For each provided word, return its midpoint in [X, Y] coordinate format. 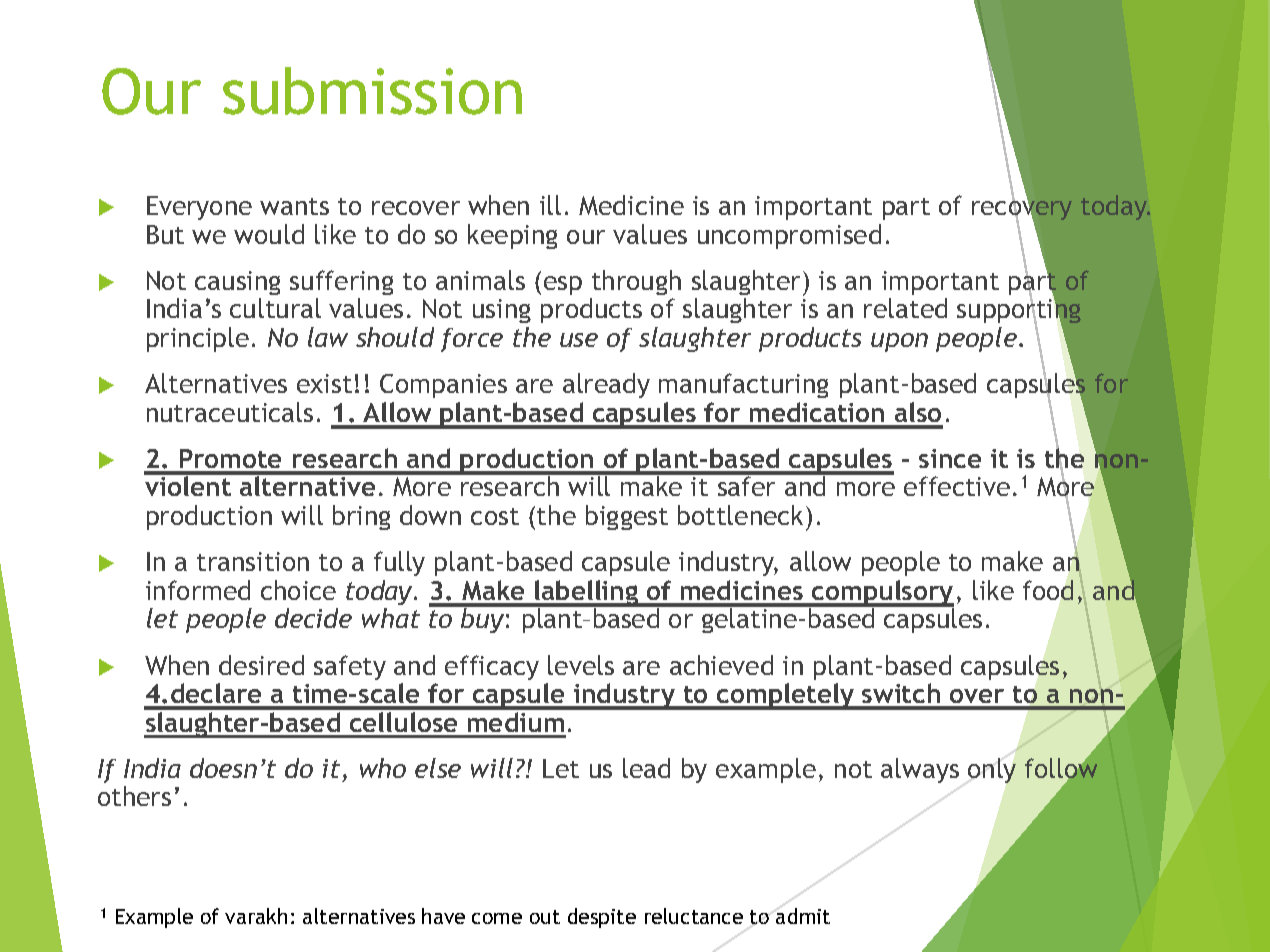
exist [324, 383]
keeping [512, 236]
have [443, 916]
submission [372, 91]
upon [899, 342]
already [606, 385]
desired [261, 665]
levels [581, 665]
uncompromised [789, 236]
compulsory [882, 593]
